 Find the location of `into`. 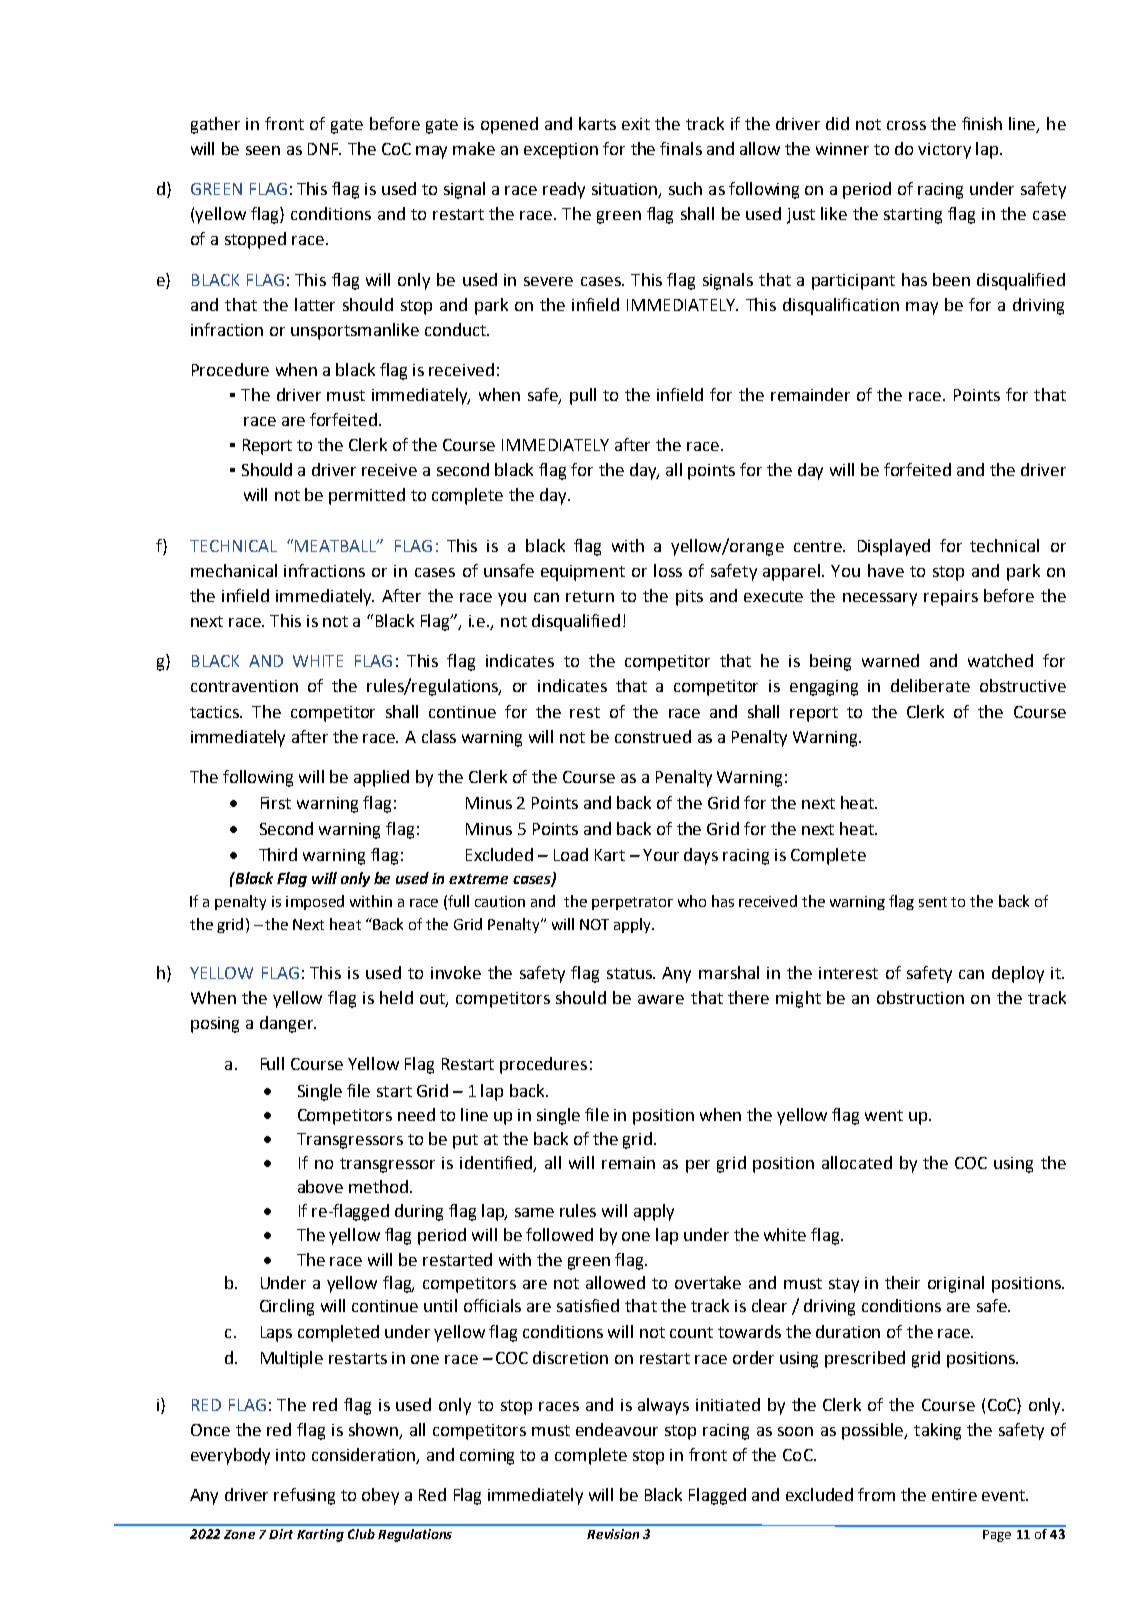

into is located at coordinates (290, 1455).
